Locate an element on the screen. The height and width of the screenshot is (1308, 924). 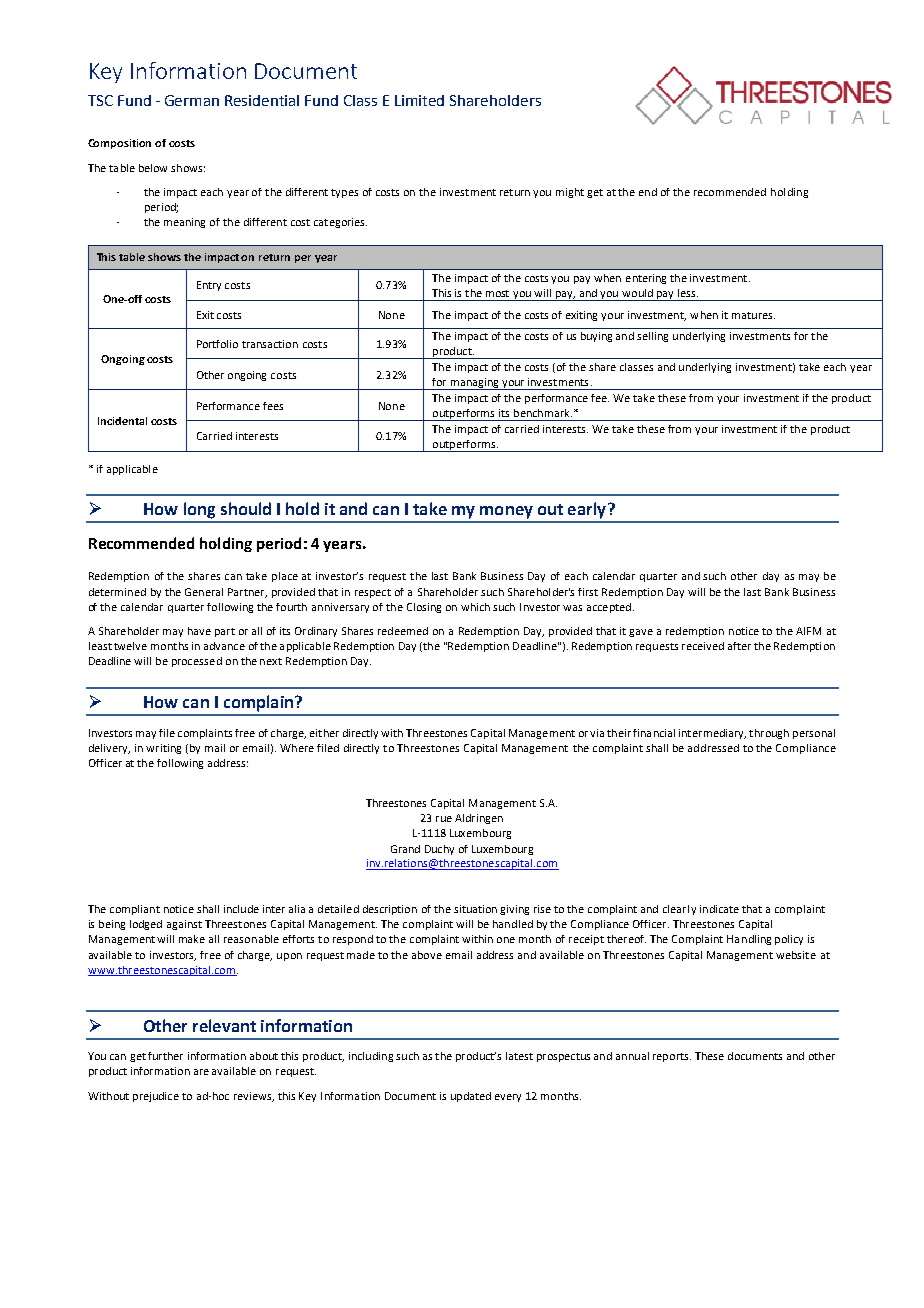
General is located at coordinates (204, 592).
